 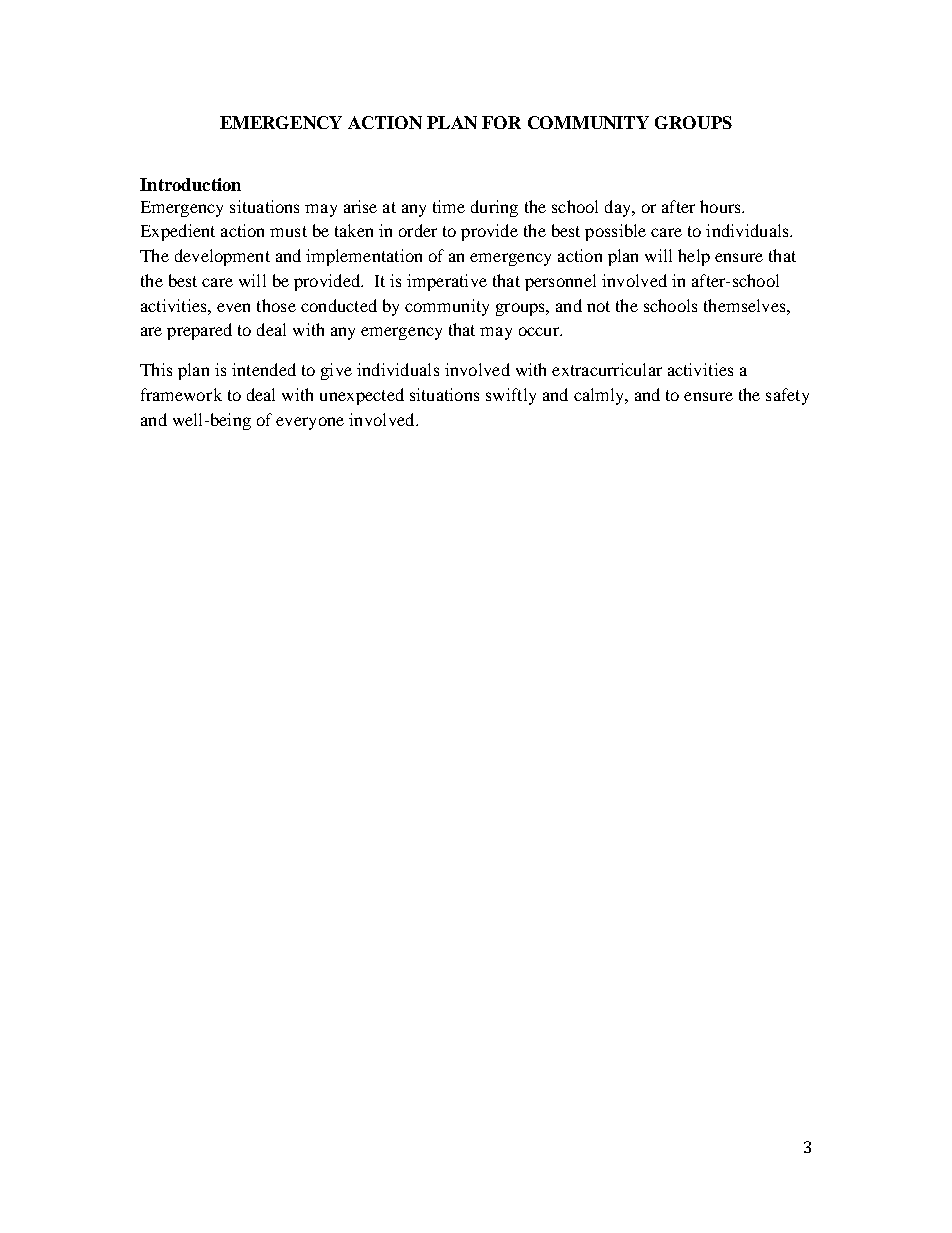 I want to click on imperative, so click(x=447, y=282).
